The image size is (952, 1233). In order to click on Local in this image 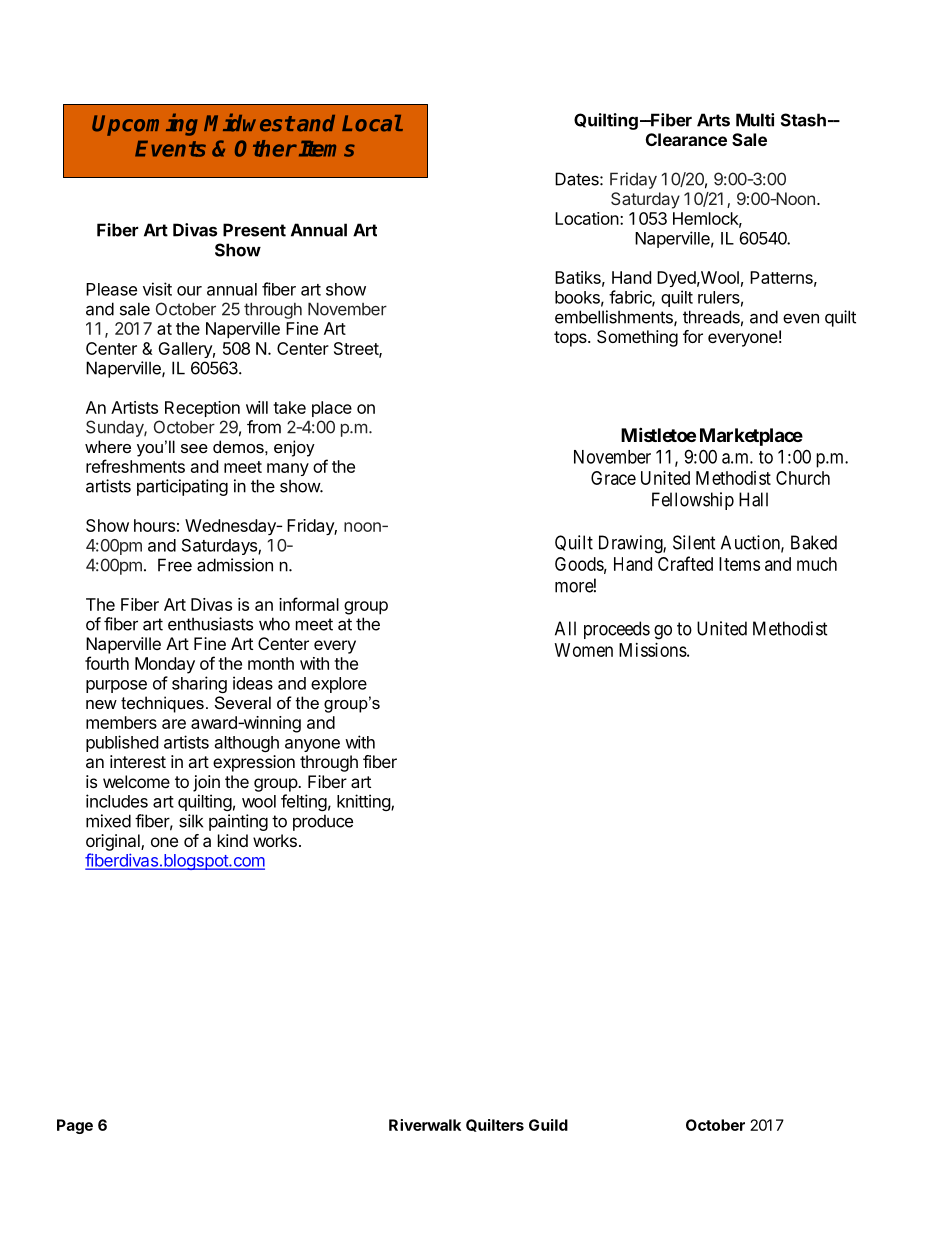, I will do `click(372, 123)`.
